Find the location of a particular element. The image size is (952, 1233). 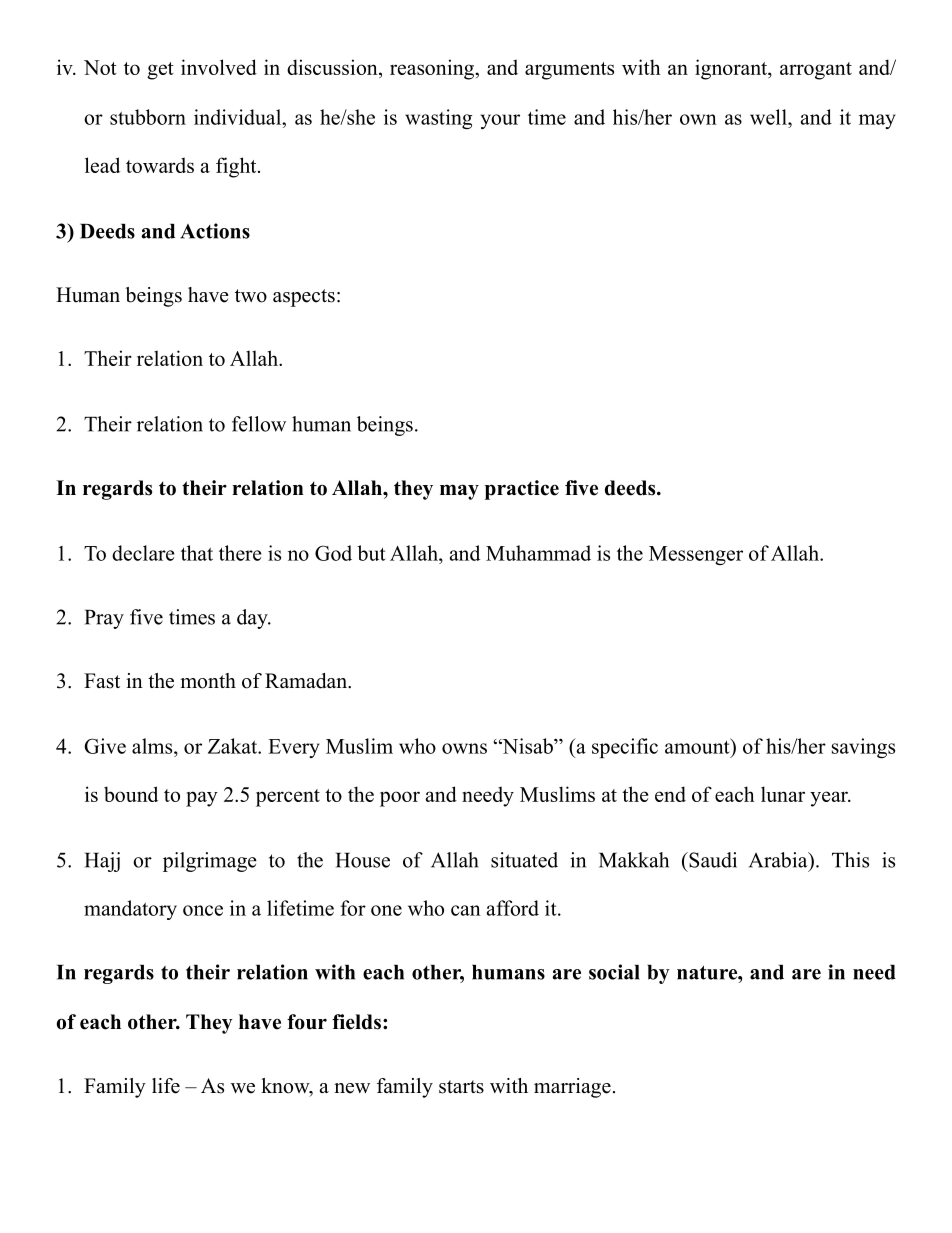

get is located at coordinates (160, 71).
